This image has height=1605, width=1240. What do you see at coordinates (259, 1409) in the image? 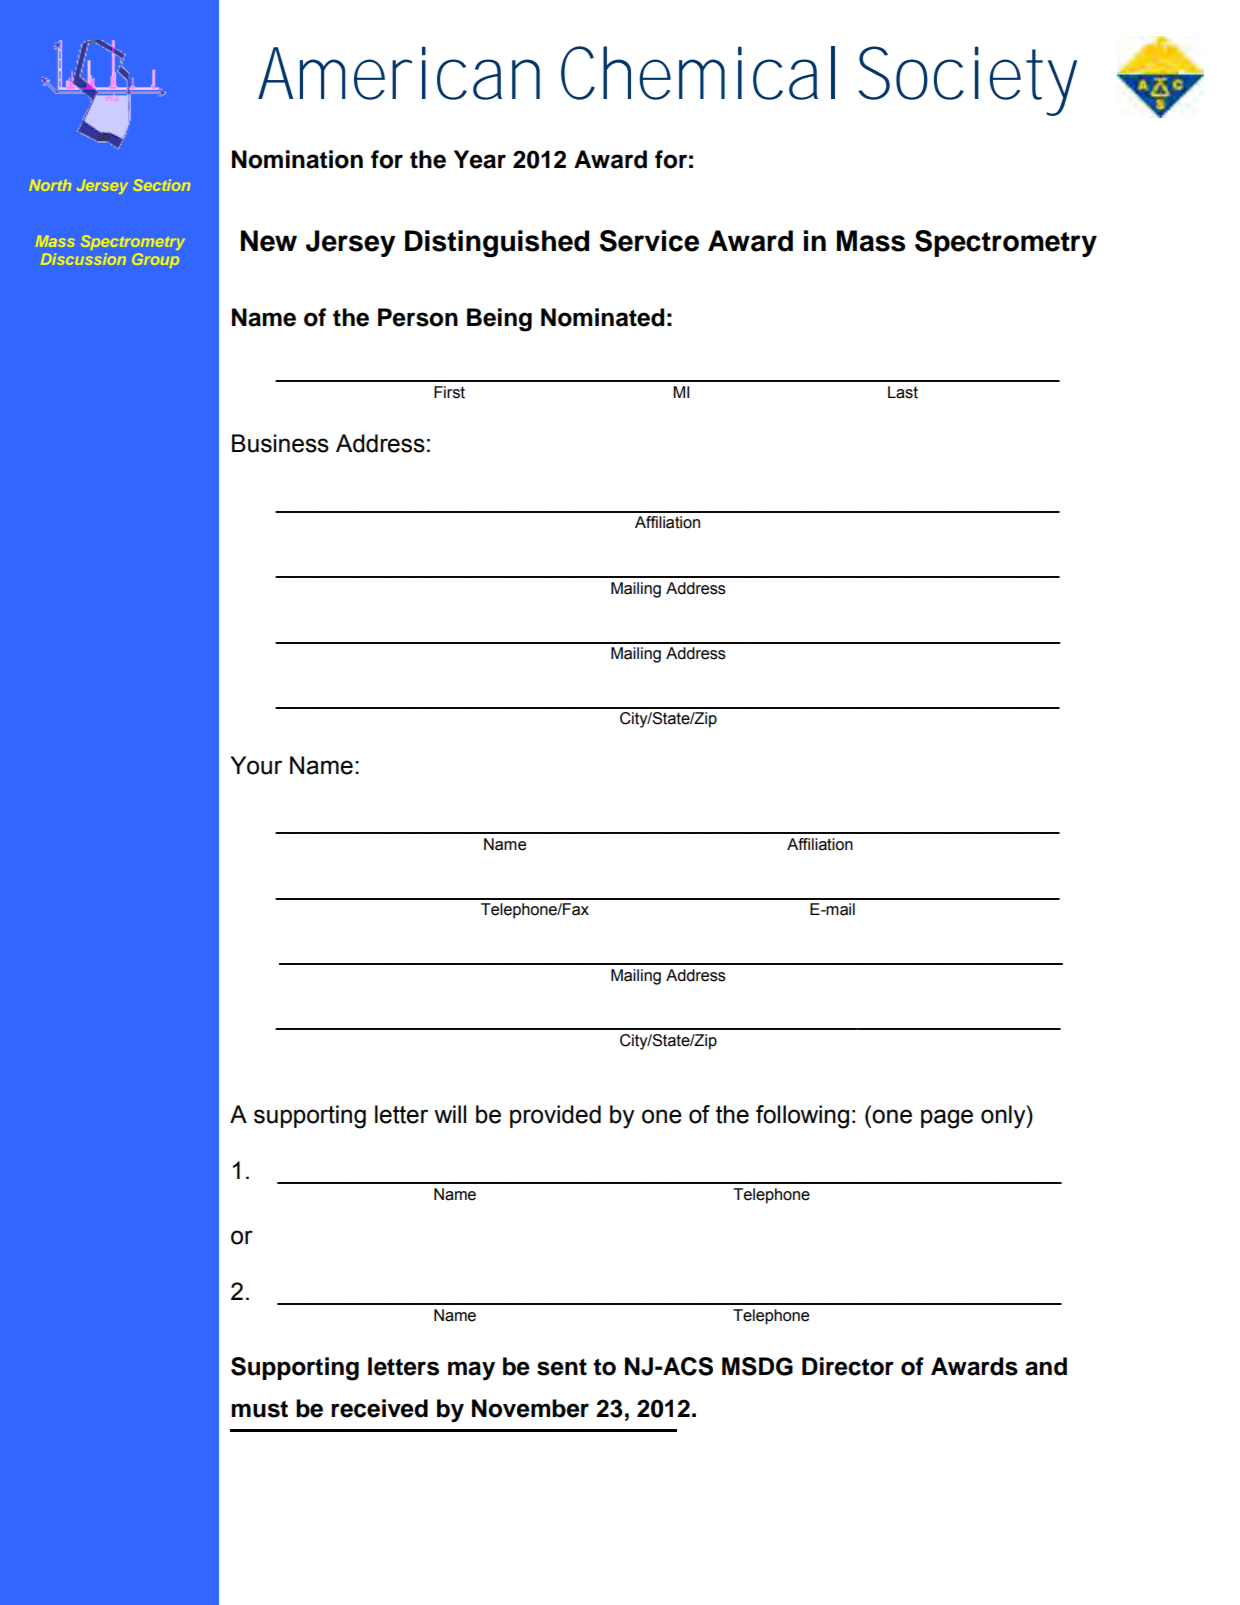
I see `must` at bounding box center [259, 1409].
